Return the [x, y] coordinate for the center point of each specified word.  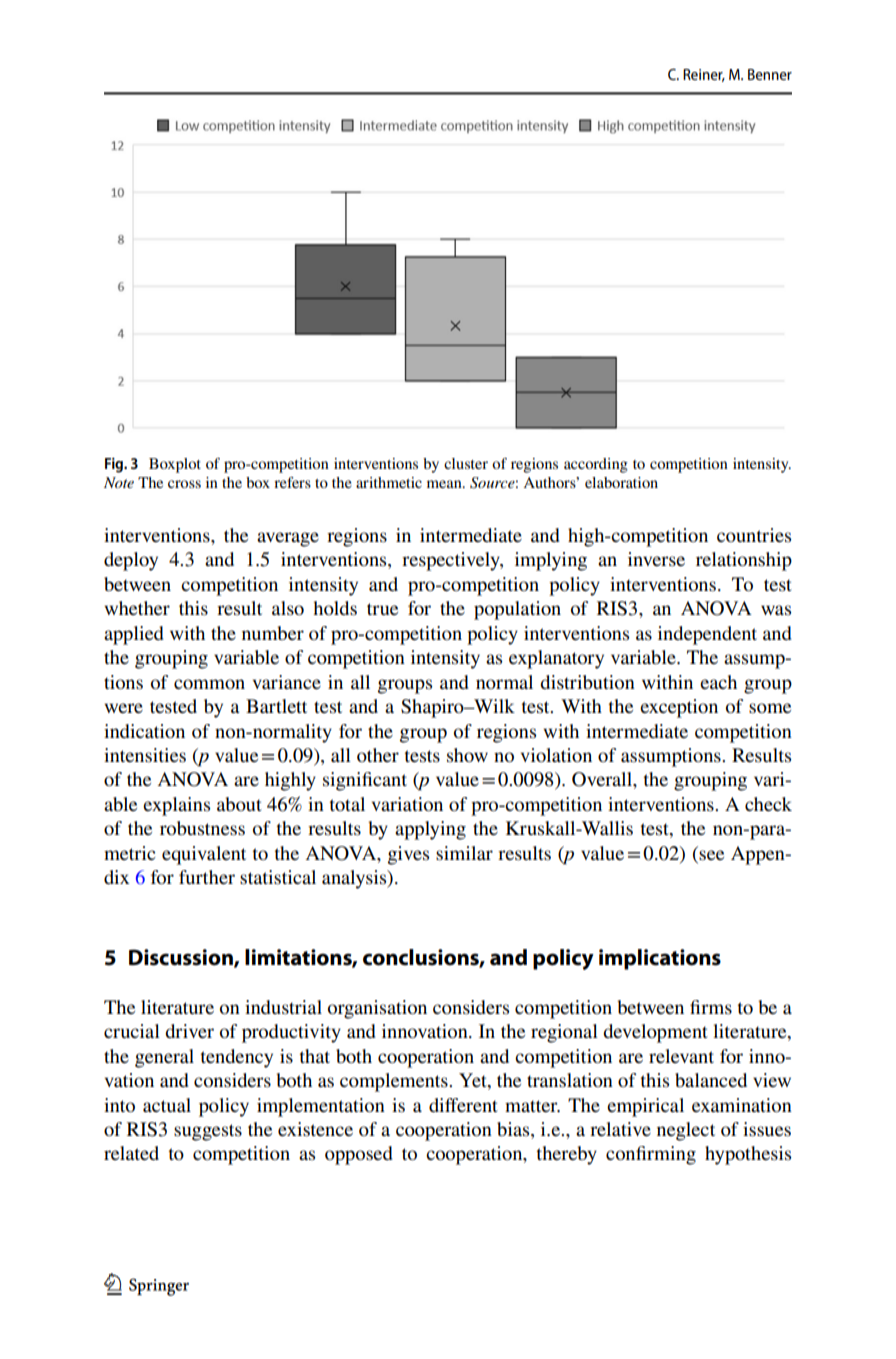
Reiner [704, 75]
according [596, 465]
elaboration [621, 482]
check [768, 804]
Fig [115, 465]
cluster [466, 463]
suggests [208, 1132]
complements [395, 1082]
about [239, 804]
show [467, 755]
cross [184, 484]
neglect [686, 1131]
